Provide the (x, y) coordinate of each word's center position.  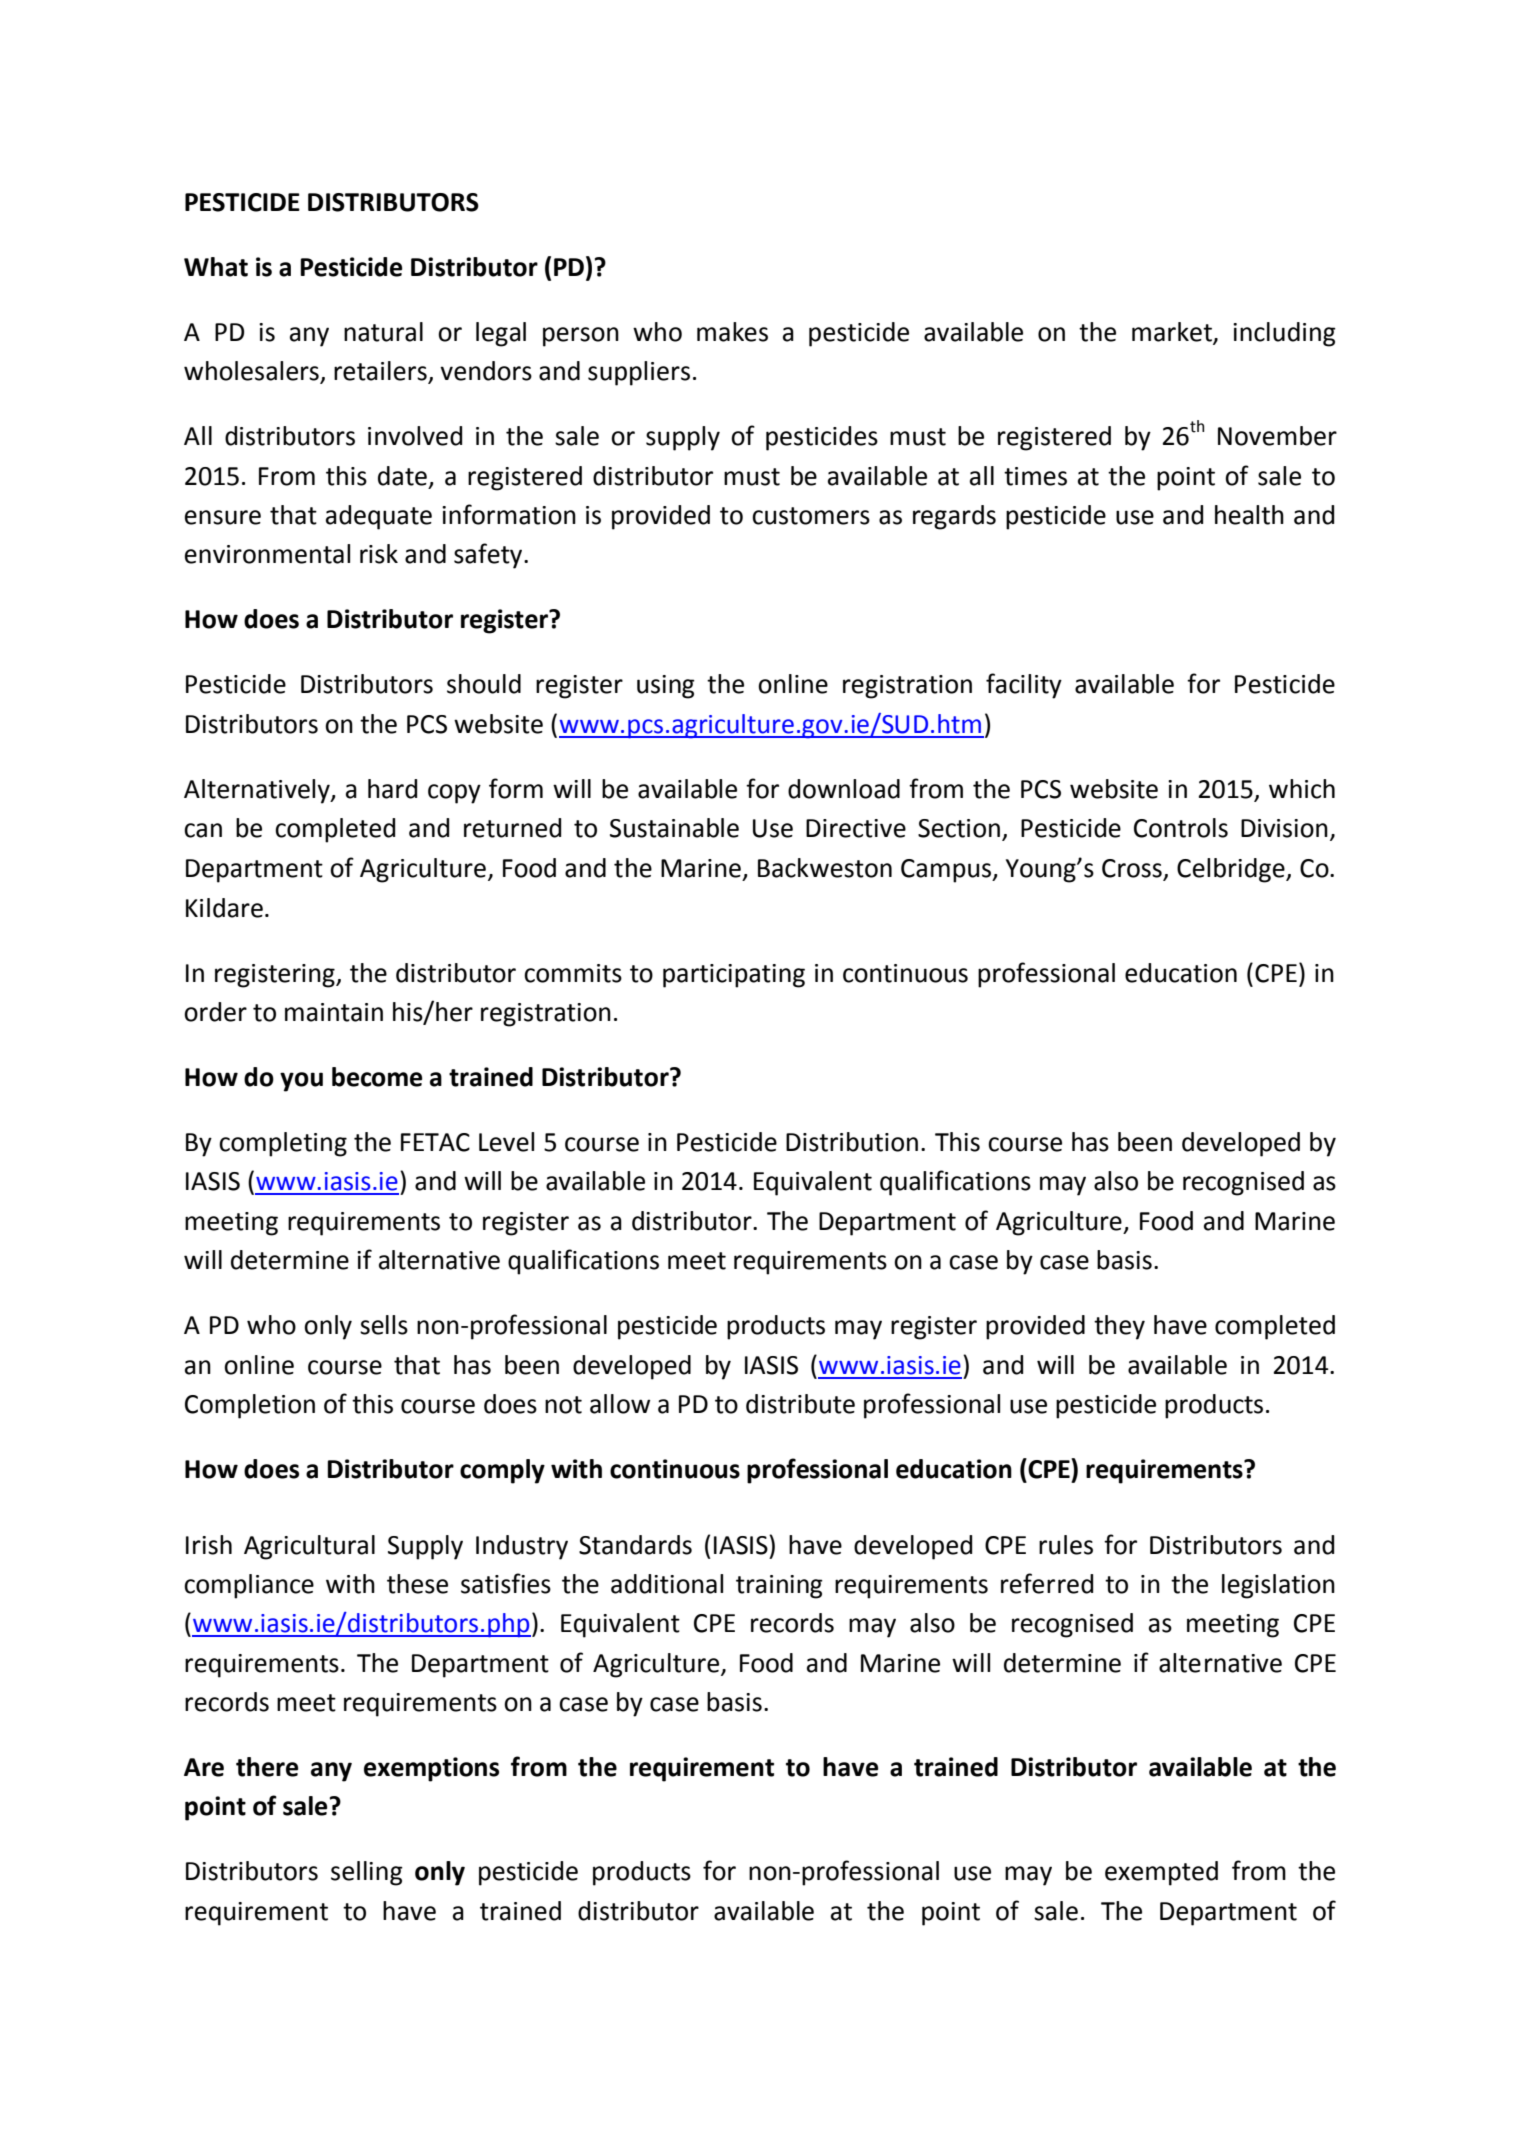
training (779, 1587)
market (1173, 333)
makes (732, 332)
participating (734, 976)
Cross (1132, 868)
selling (367, 1873)
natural (383, 332)
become (377, 1077)
